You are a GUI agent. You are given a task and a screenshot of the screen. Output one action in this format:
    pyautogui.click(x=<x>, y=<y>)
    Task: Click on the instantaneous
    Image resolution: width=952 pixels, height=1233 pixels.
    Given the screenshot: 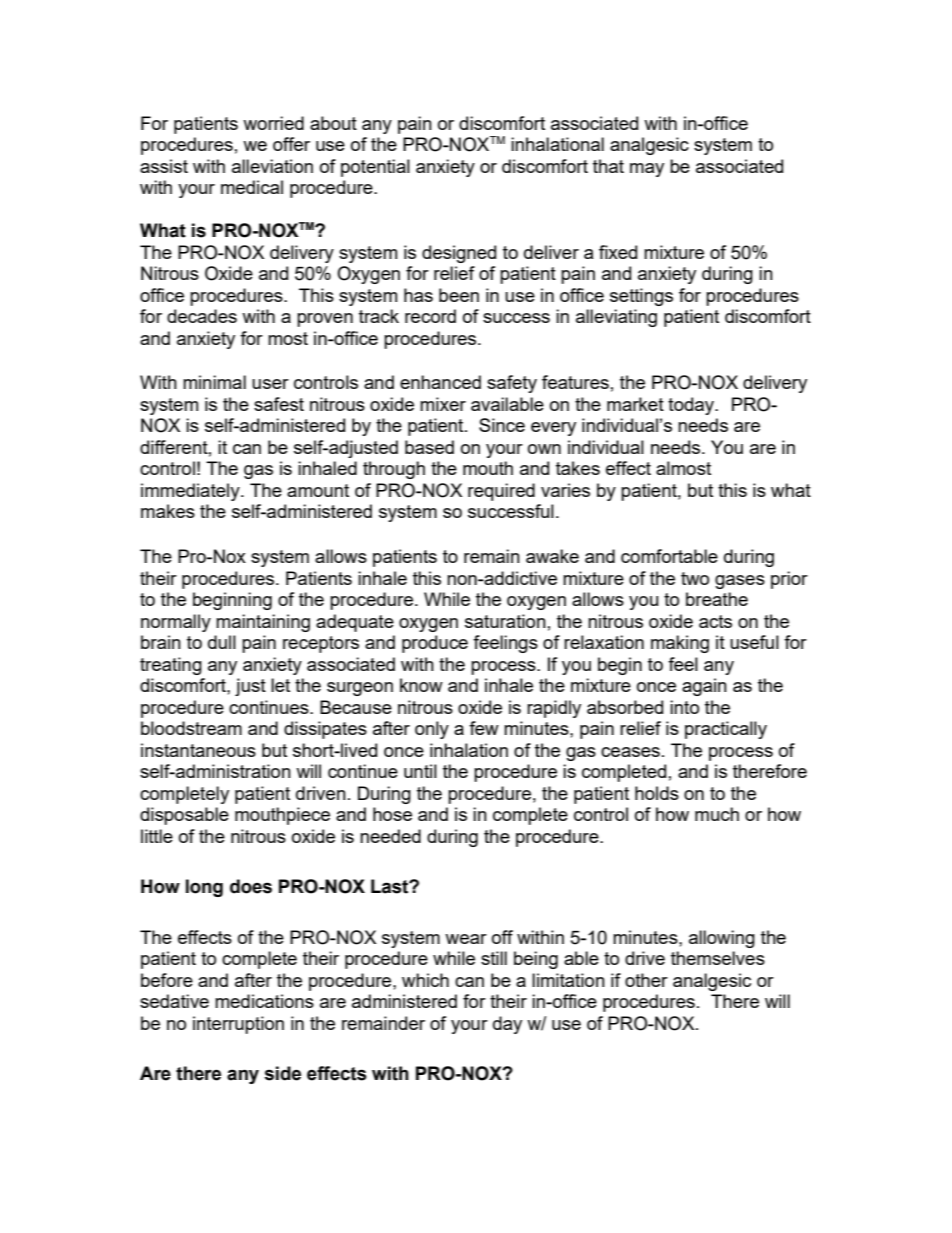 What is the action you would take?
    pyautogui.click(x=198, y=750)
